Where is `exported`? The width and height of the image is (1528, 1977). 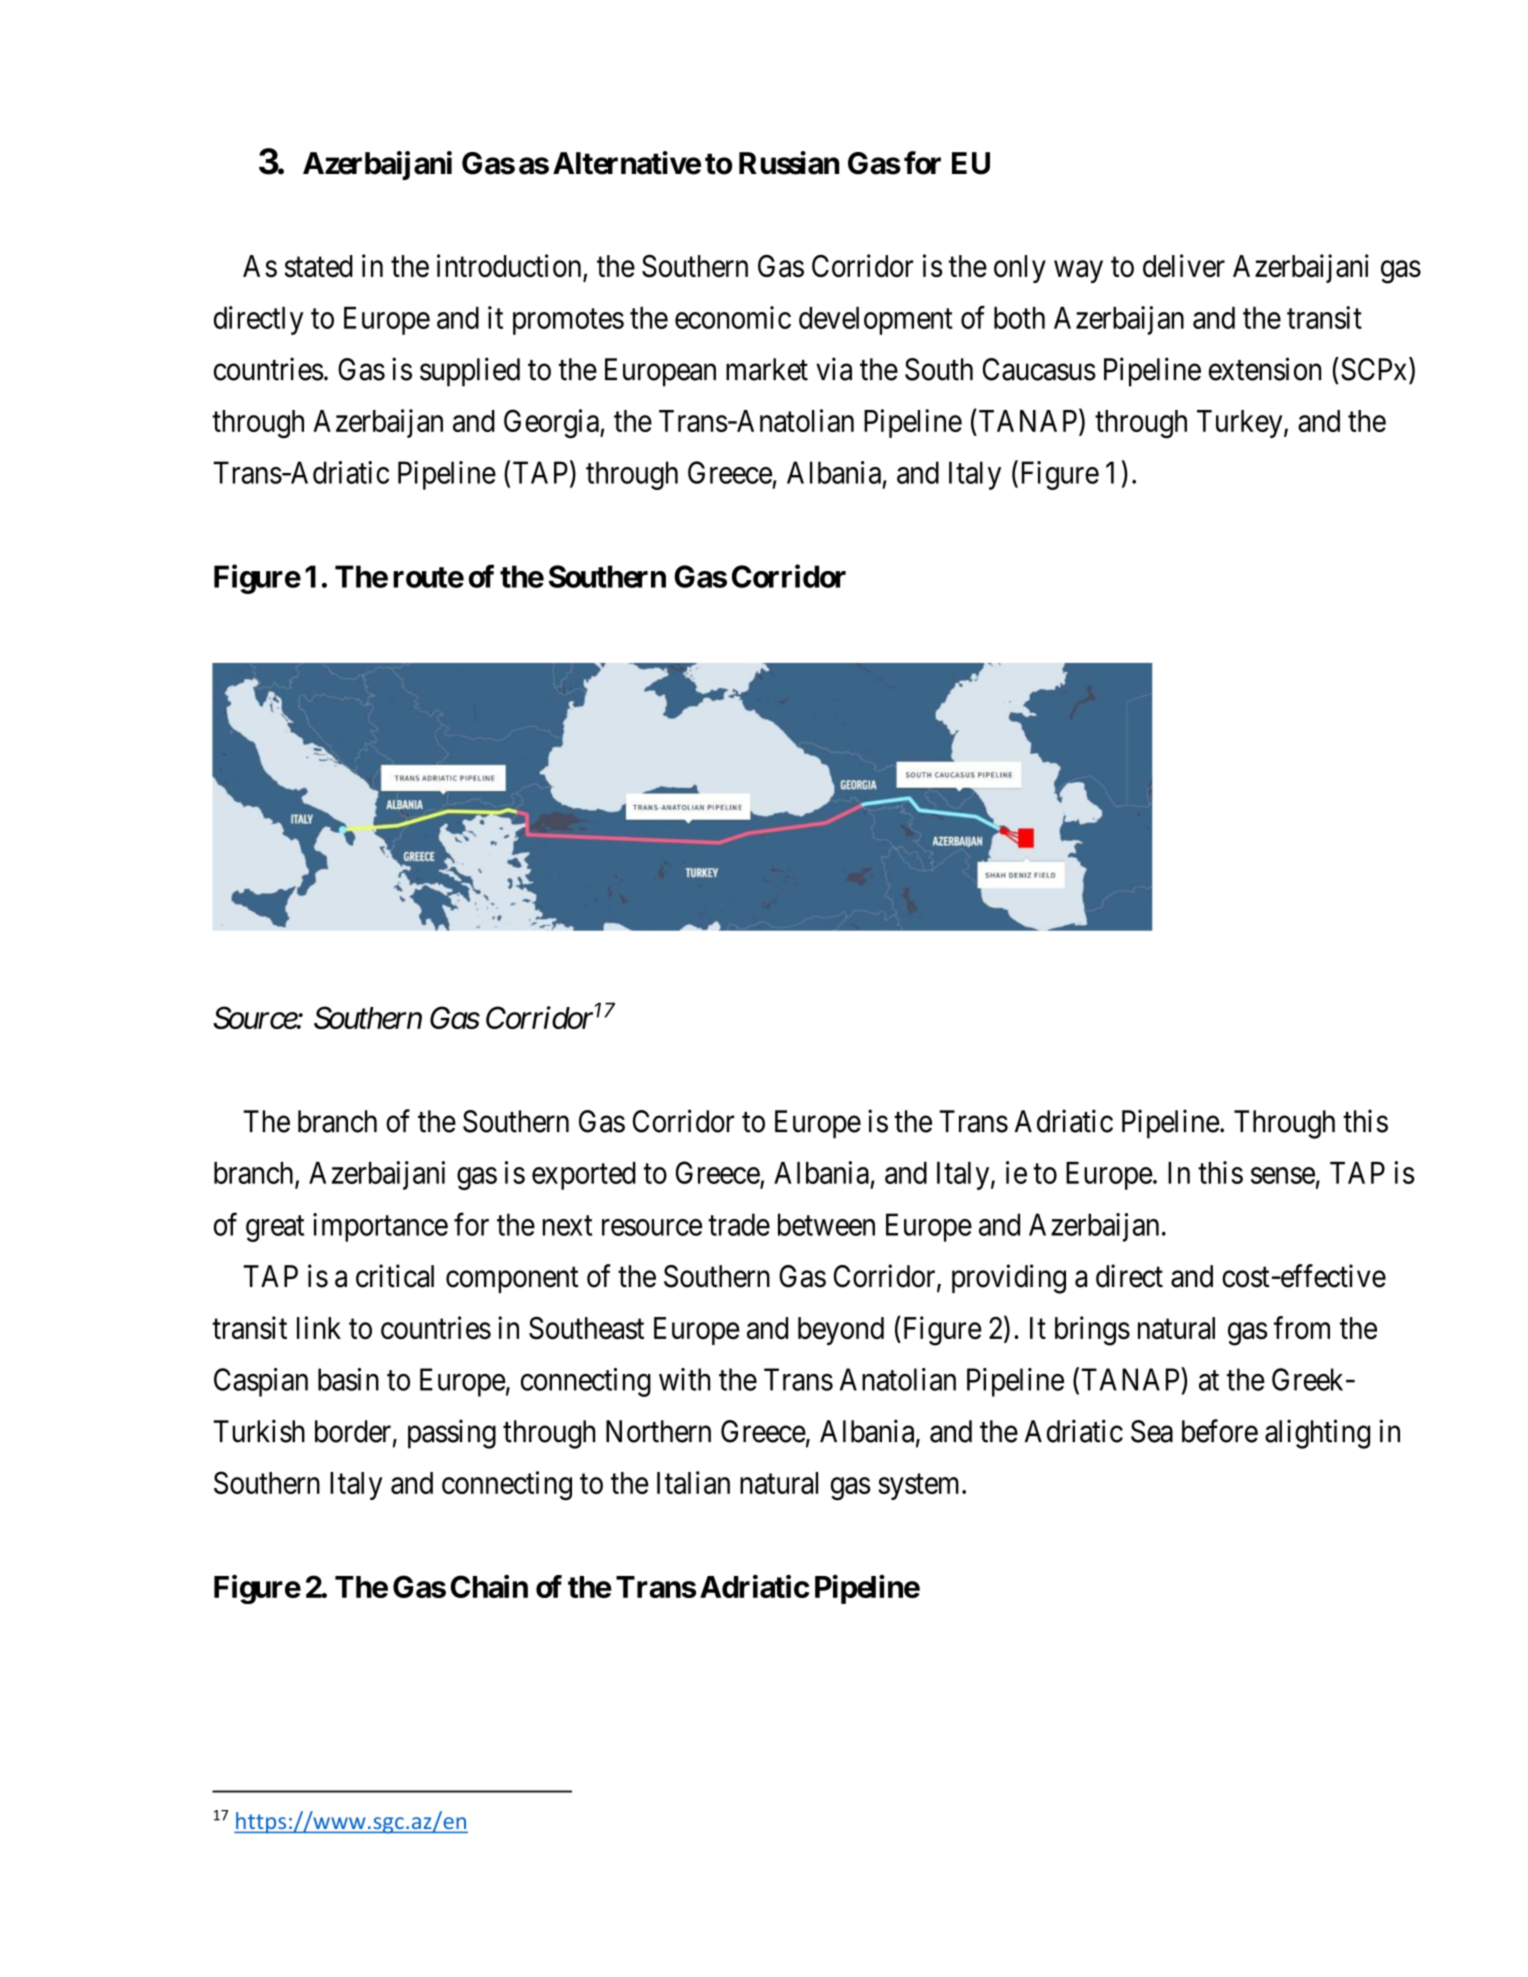
exported is located at coordinates (584, 1176).
